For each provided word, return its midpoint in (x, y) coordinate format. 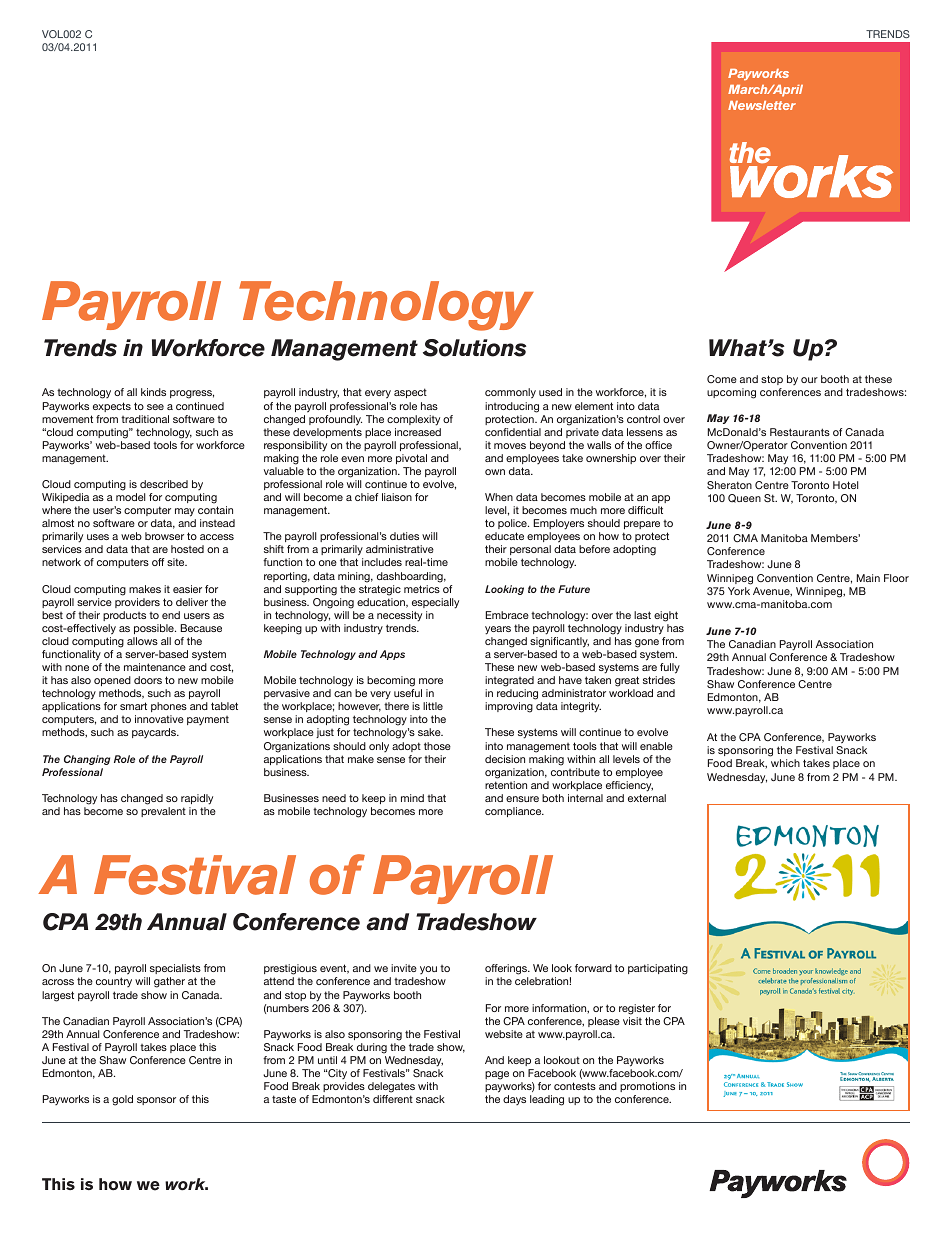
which (785, 763)
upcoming (731, 393)
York (739, 591)
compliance (514, 812)
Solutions (475, 348)
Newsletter (762, 105)
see (155, 407)
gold (122, 1100)
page (497, 1075)
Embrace (507, 615)
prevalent (163, 812)
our (809, 380)
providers (137, 603)
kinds (153, 392)
